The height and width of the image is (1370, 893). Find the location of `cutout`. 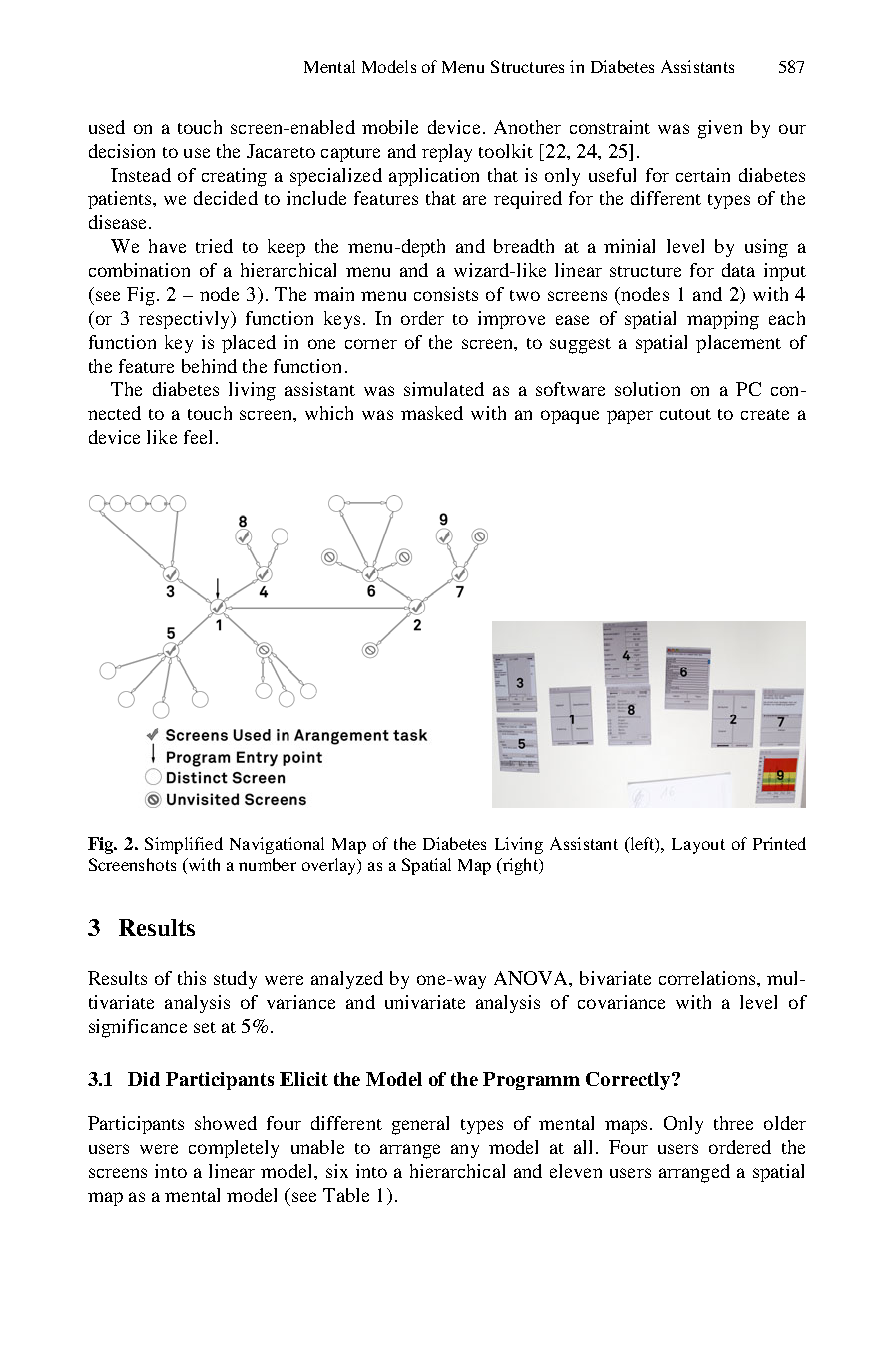

cutout is located at coordinates (685, 414).
